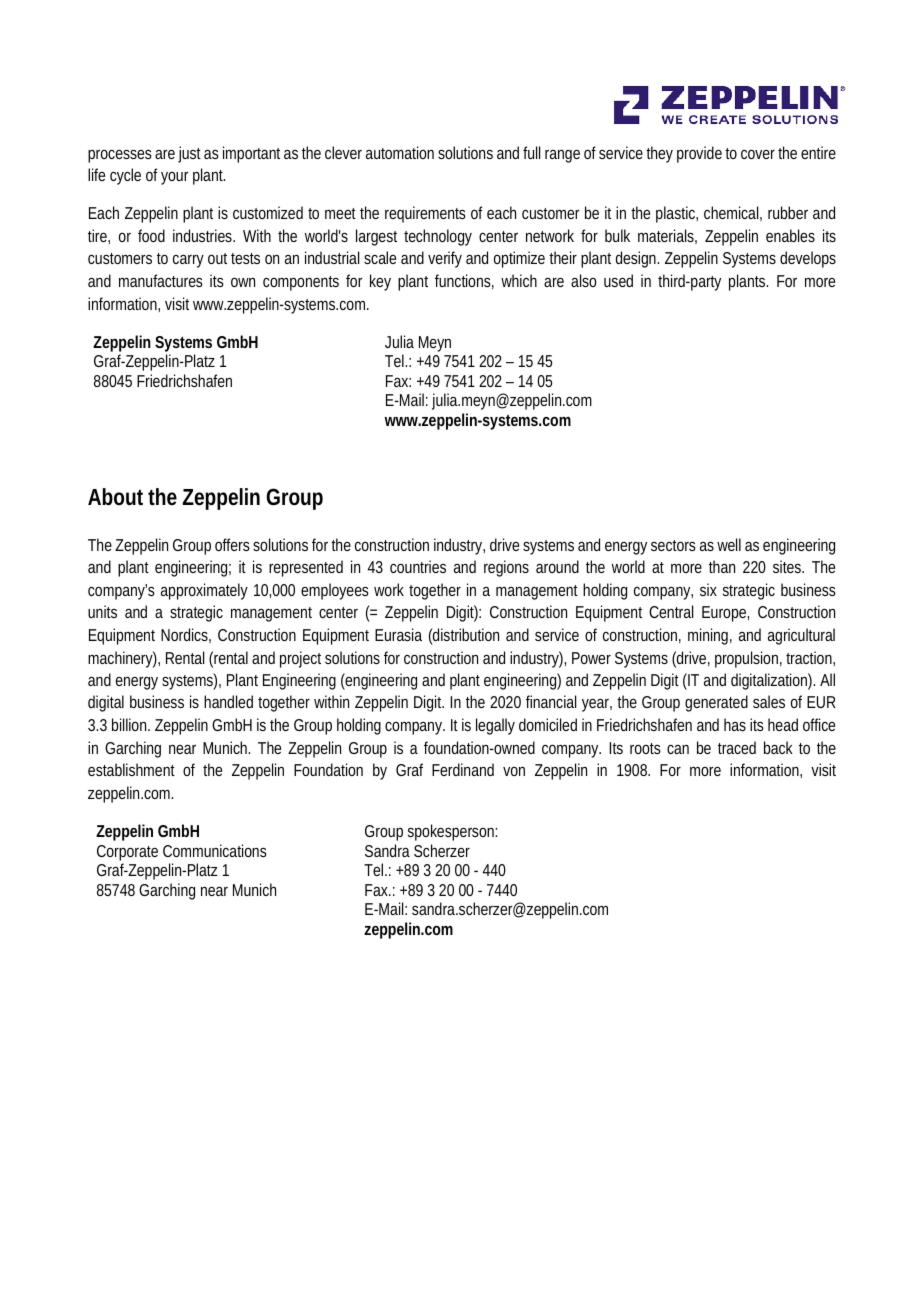 The image size is (924, 1308). Describe the element at coordinates (215, 850) in the screenshot. I see `Communications` at that location.
